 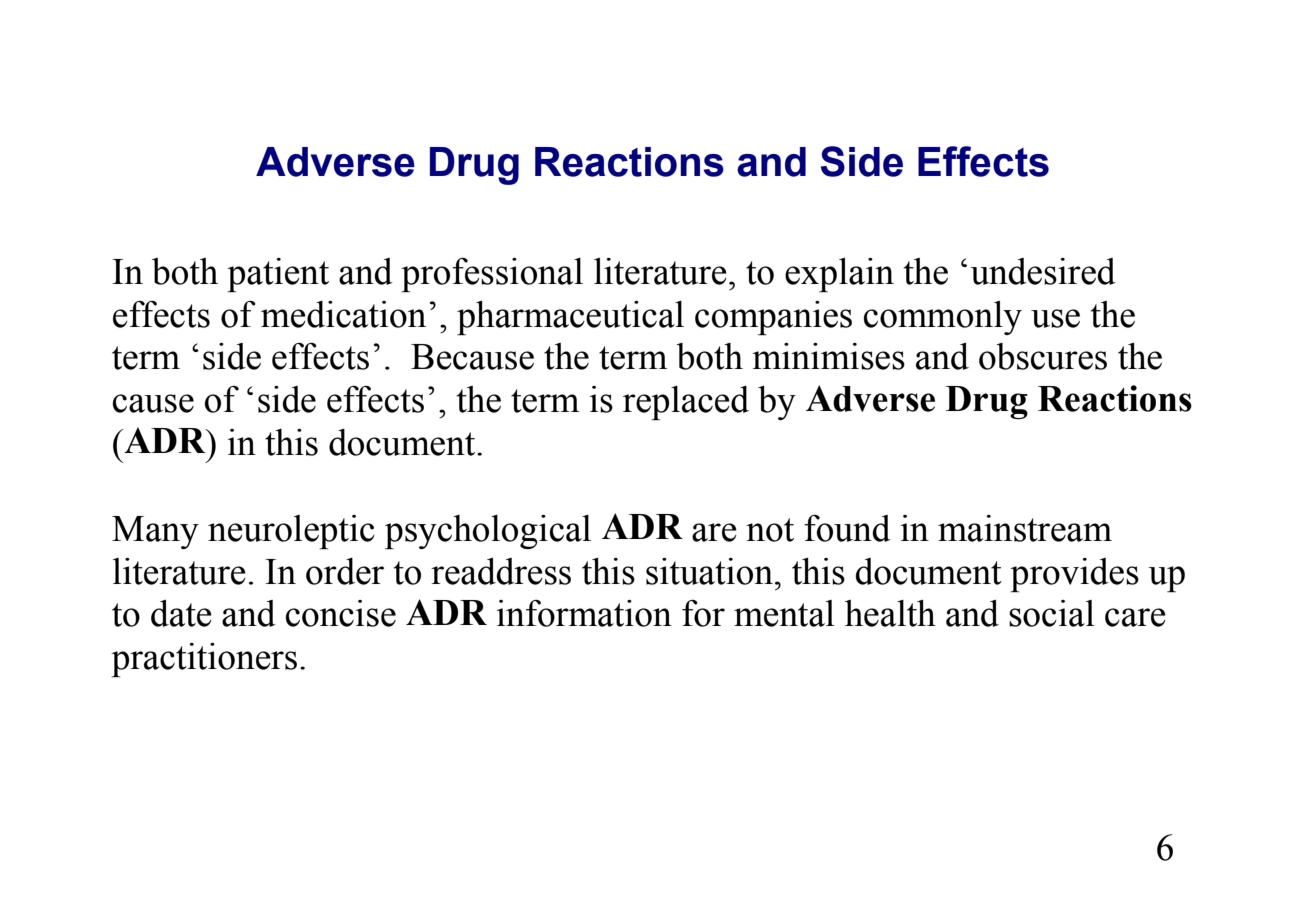 What do you see at coordinates (204, 660) in the image?
I see `practitioners` at bounding box center [204, 660].
